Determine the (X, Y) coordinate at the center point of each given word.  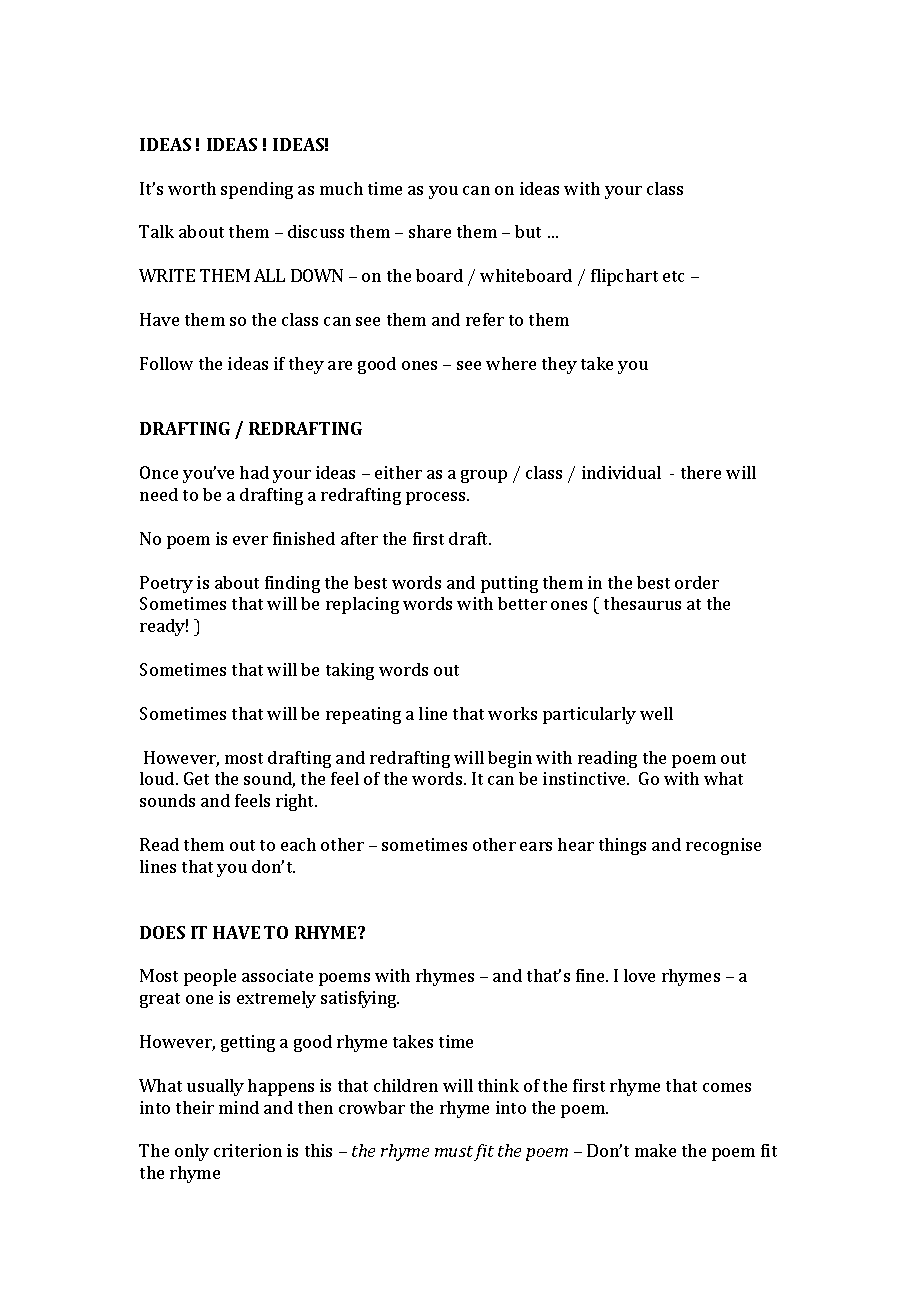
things (622, 846)
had (254, 472)
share (430, 231)
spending (257, 190)
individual (621, 472)
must (454, 1151)
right (296, 802)
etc (673, 276)
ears (536, 846)
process (437, 498)
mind (239, 1107)
